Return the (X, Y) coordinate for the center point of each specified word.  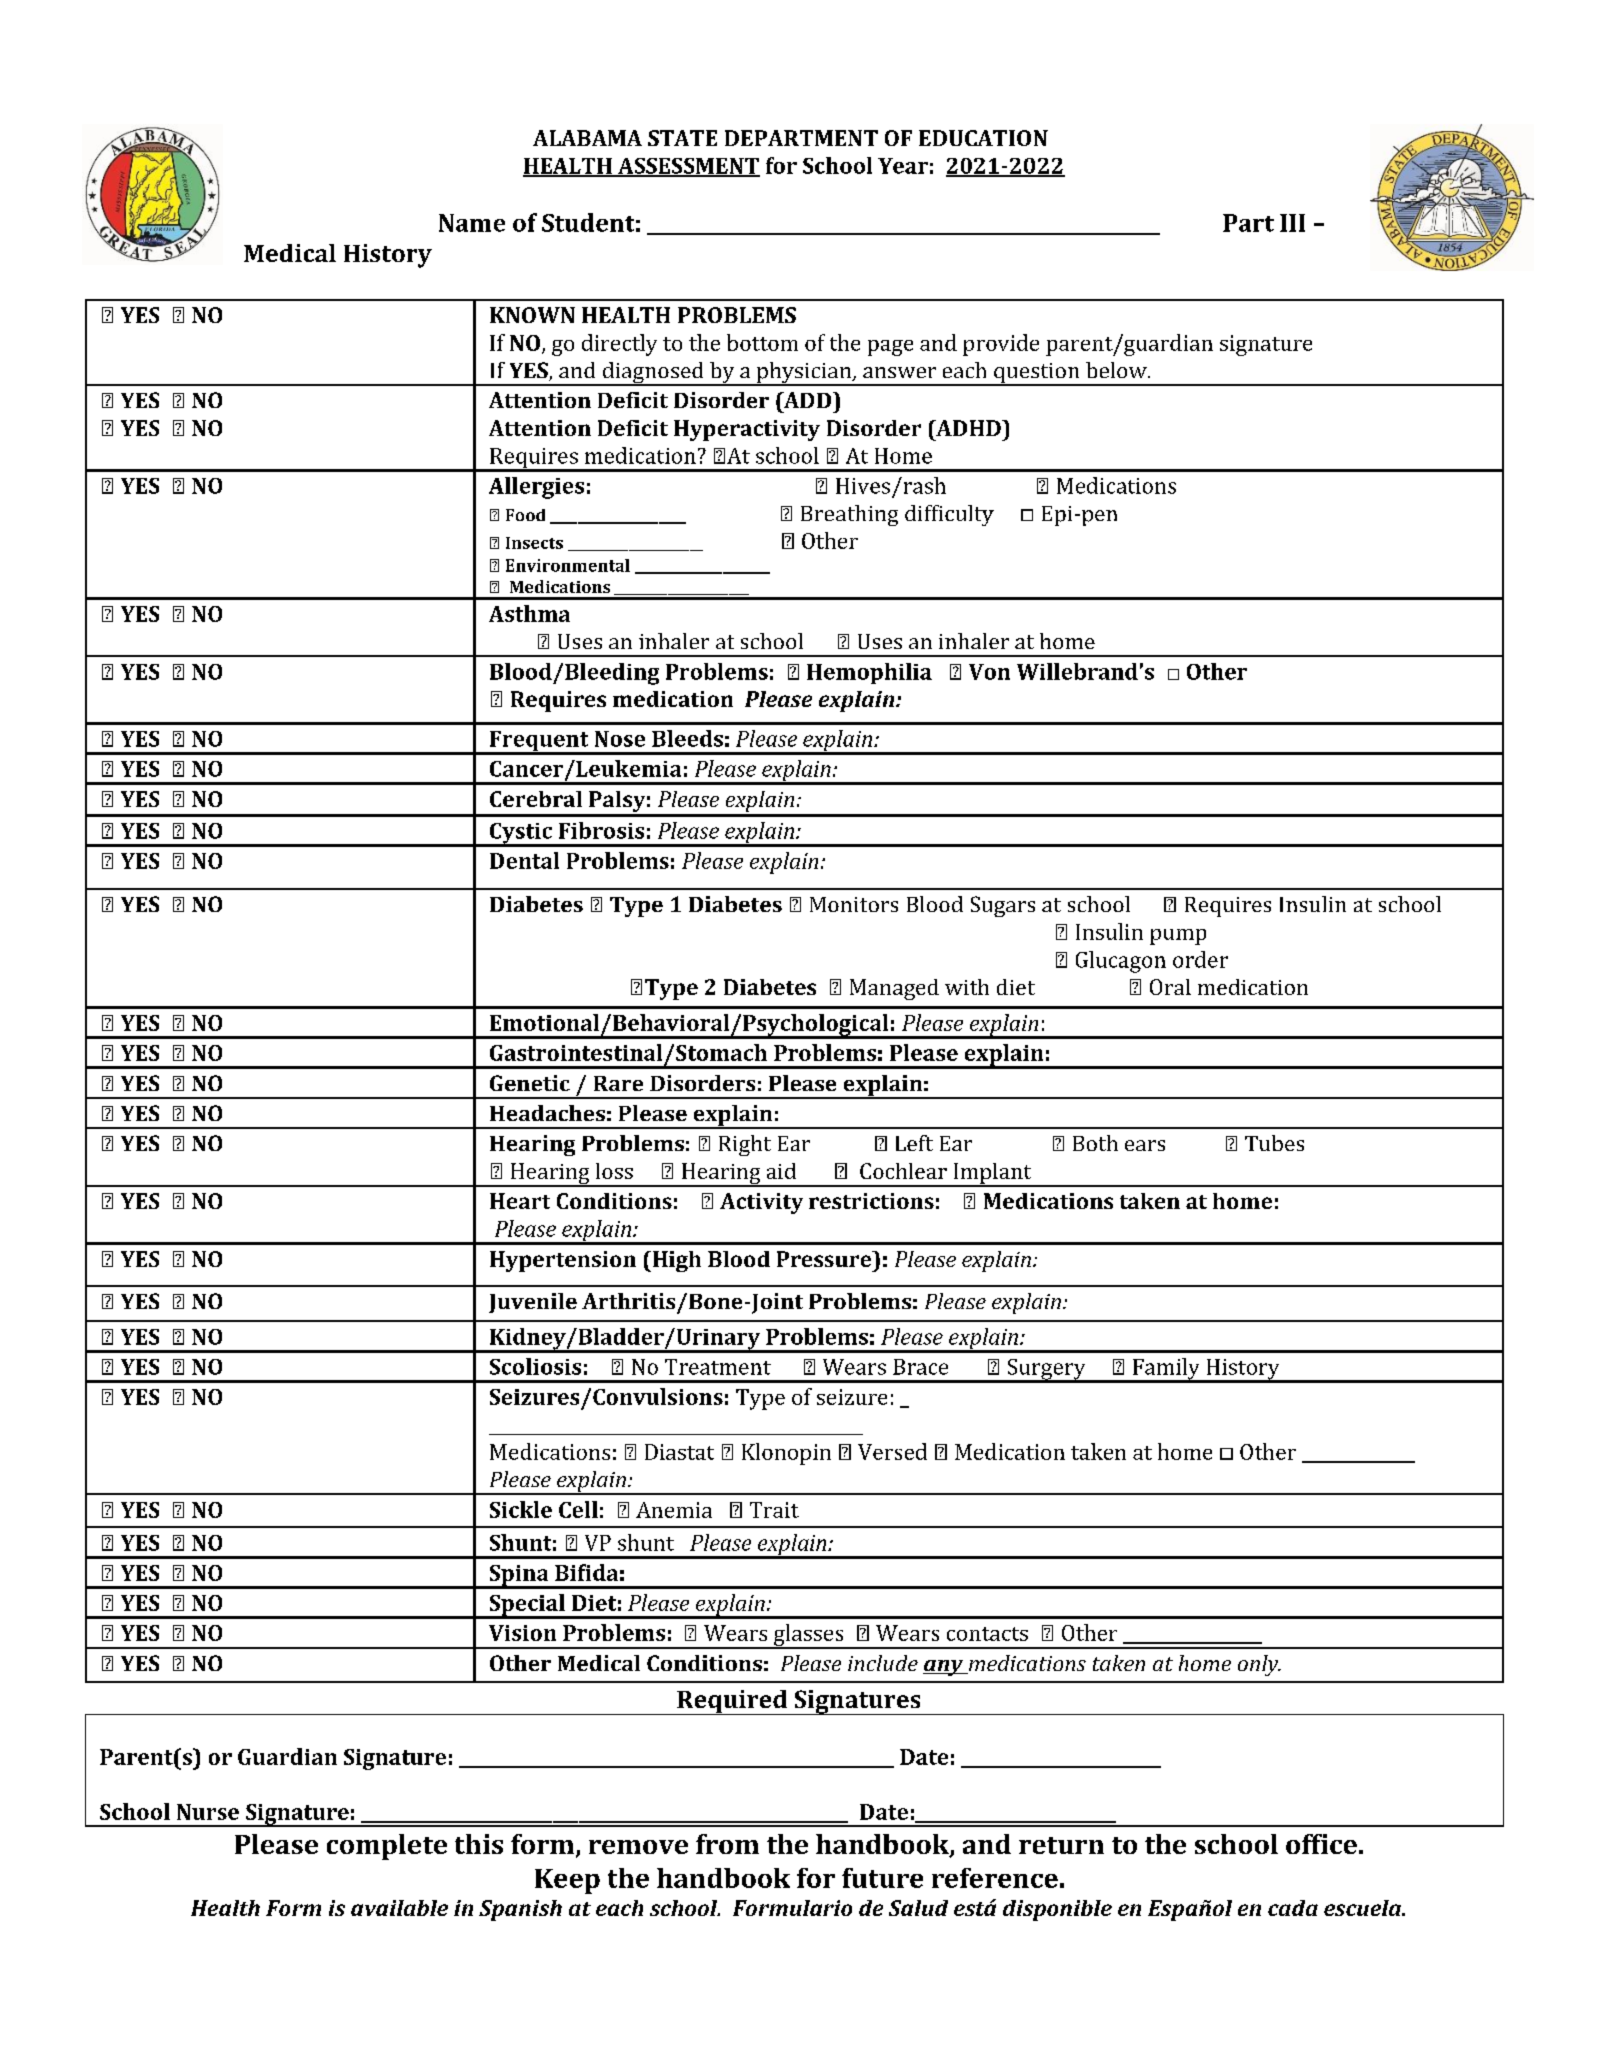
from (727, 1844)
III (1292, 223)
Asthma (529, 613)
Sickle (521, 1509)
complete (387, 1847)
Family (1166, 1370)
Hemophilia (869, 673)
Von (989, 672)
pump (1178, 937)
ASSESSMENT (688, 167)
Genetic (530, 1083)
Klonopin (786, 1454)
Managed (894, 989)
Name (472, 223)
